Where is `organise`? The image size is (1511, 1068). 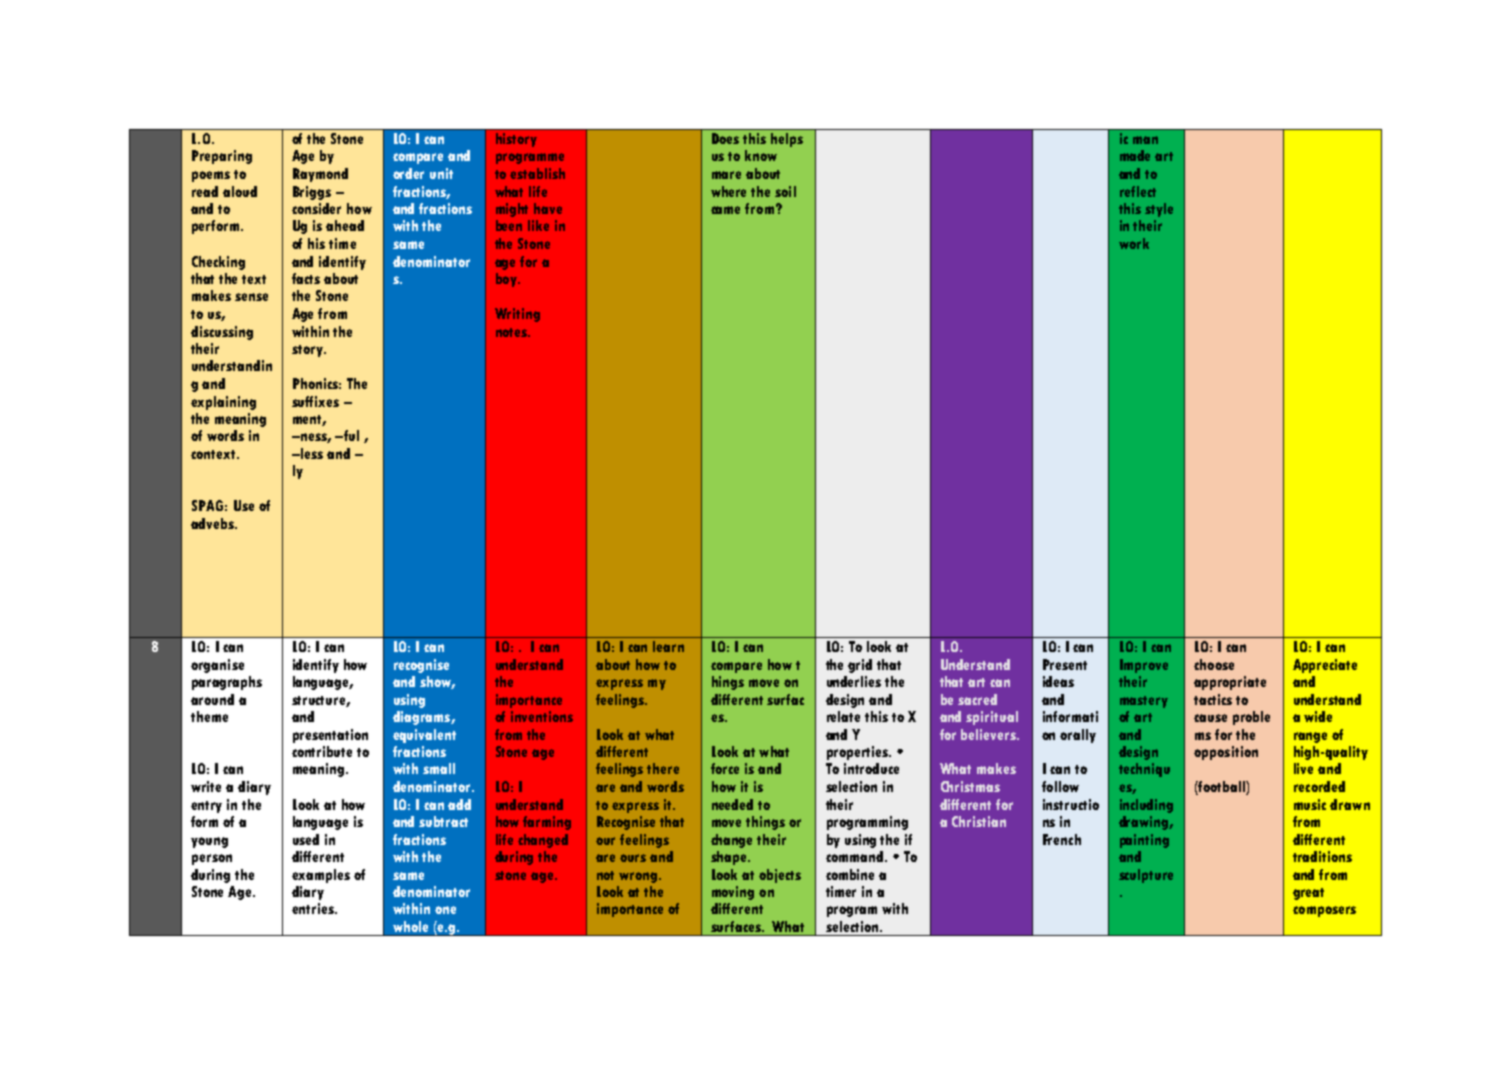 organise is located at coordinates (217, 666).
